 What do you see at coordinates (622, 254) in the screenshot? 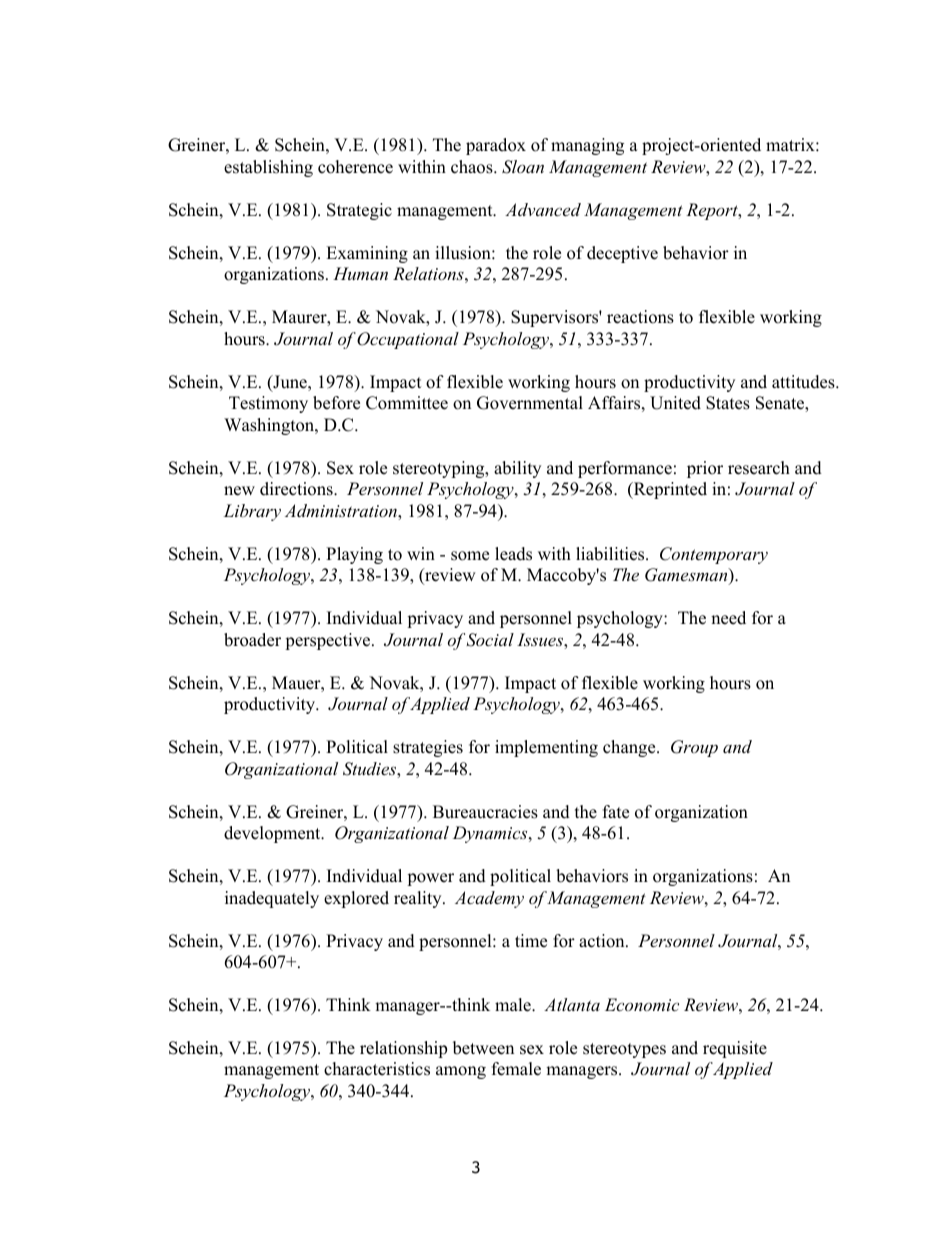
I see `deceptive` at bounding box center [622, 254].
